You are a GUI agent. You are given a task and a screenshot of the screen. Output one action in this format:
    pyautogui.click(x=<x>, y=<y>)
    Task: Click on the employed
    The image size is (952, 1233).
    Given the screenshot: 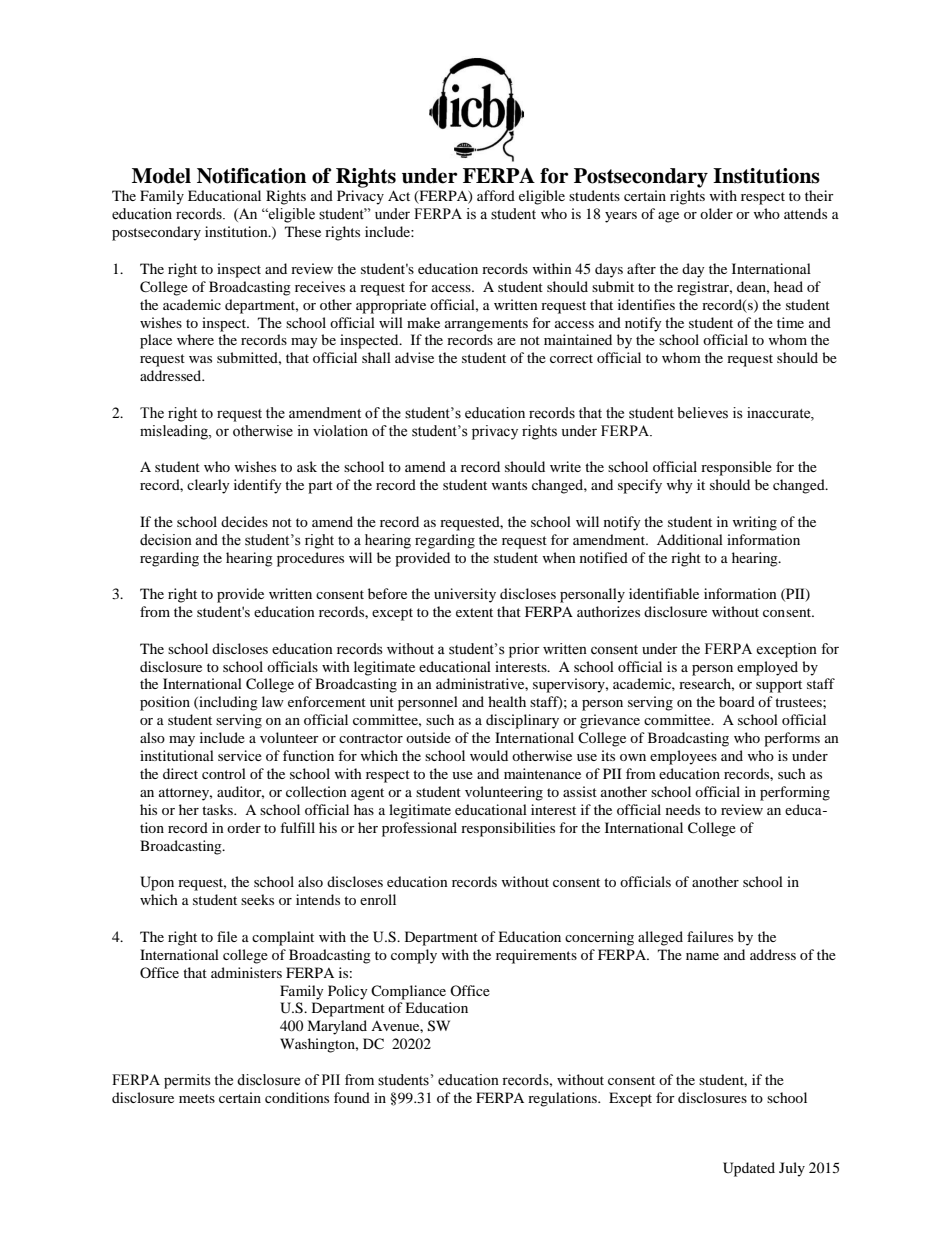 What is the action you would take?
    pyautogui.click(x=767, y=668)
